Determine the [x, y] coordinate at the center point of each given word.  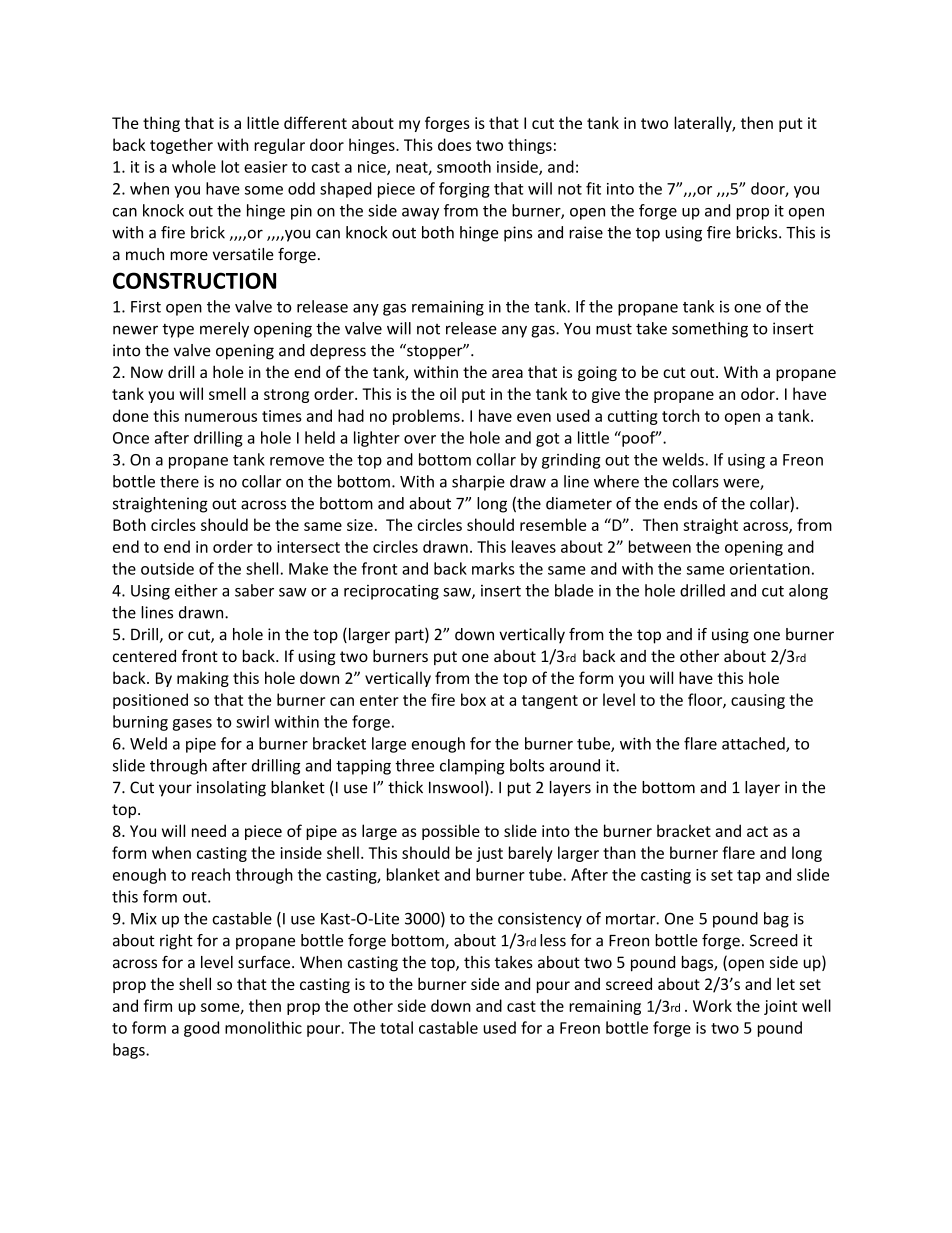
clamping [472, 767]
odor [759, 393]
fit [593, 188]
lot [230, 166]
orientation [769, 569]
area [507, 373]
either [196, 590]
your [175, 790]
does [454, 144]
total [396, 1027]
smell [227, 393]
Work [712, 1005]
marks [493, 568]
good [201, 1029]
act [757, 831]
